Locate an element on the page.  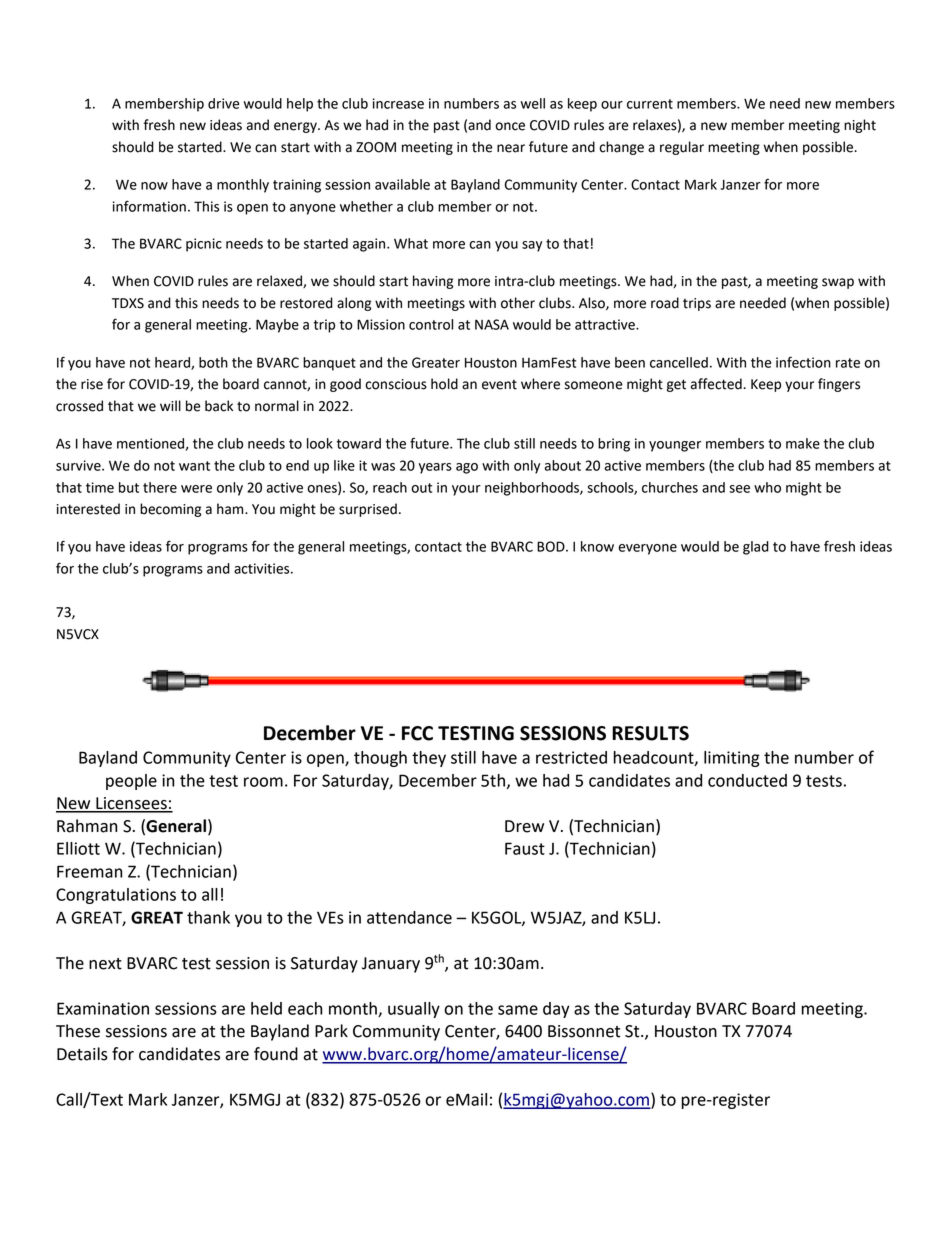
infection is located at coordinates (803, 362).
